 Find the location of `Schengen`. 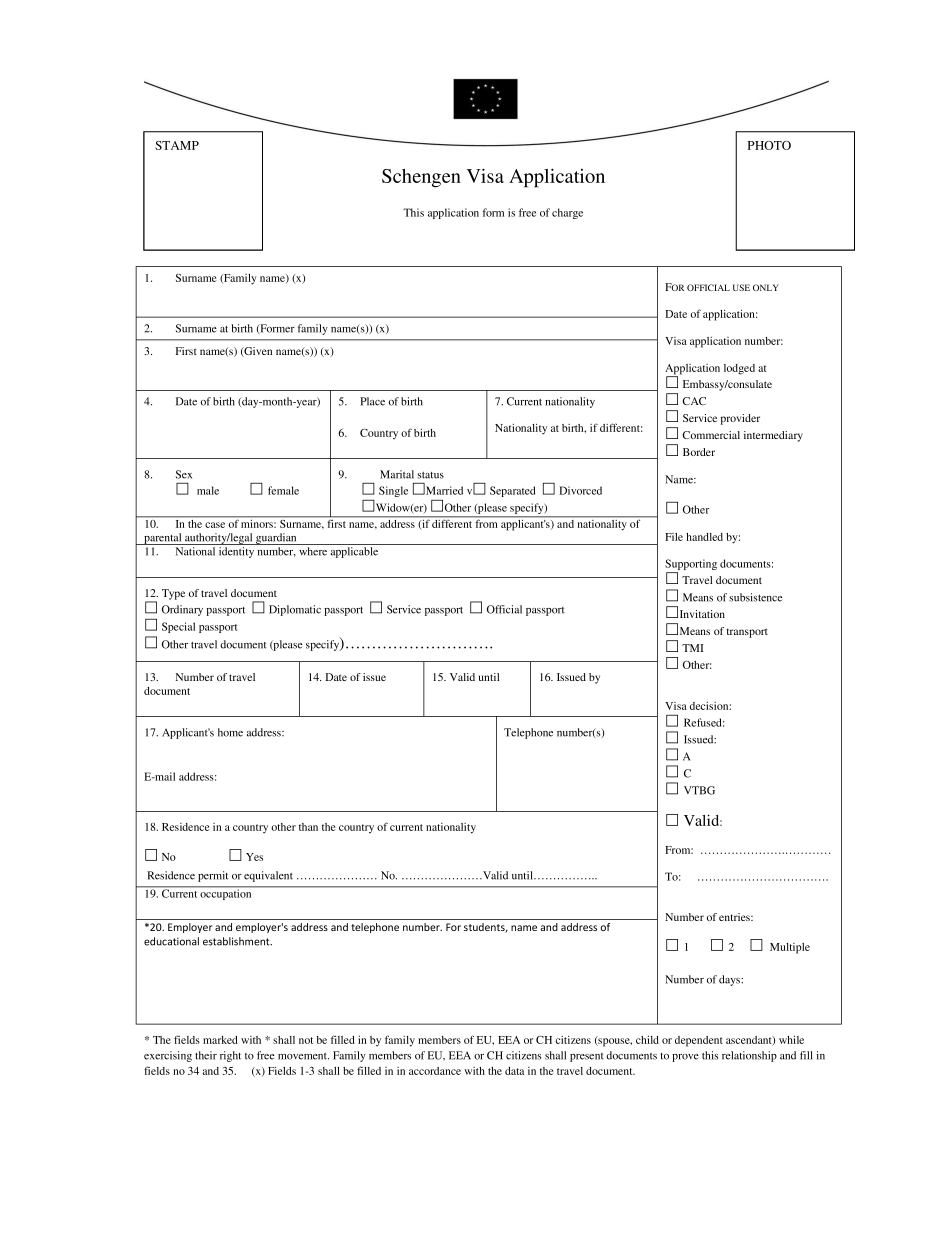

Schengen is located at coordinates (421, 178).
